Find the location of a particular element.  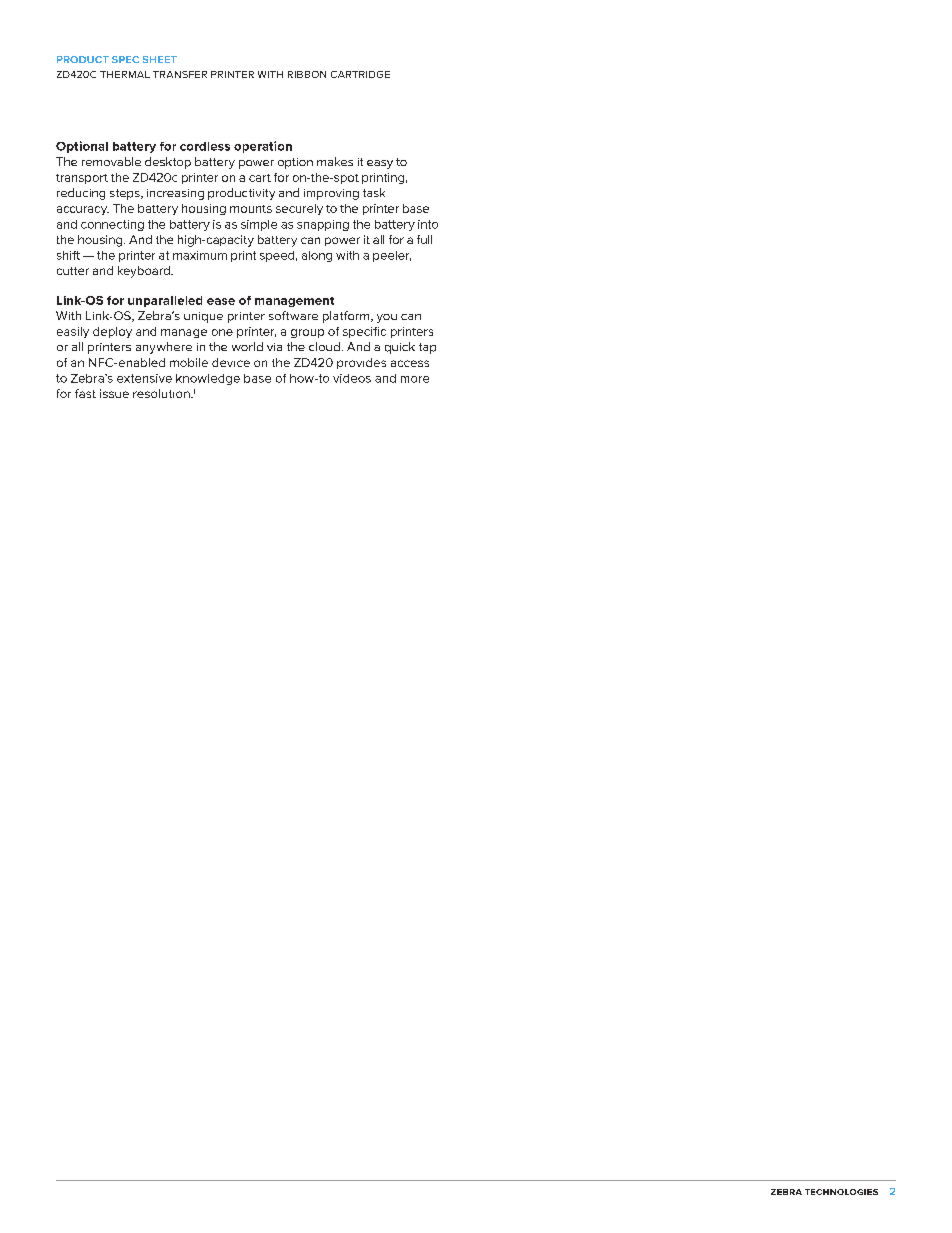

cloud is located at coordinates (324, 346).
